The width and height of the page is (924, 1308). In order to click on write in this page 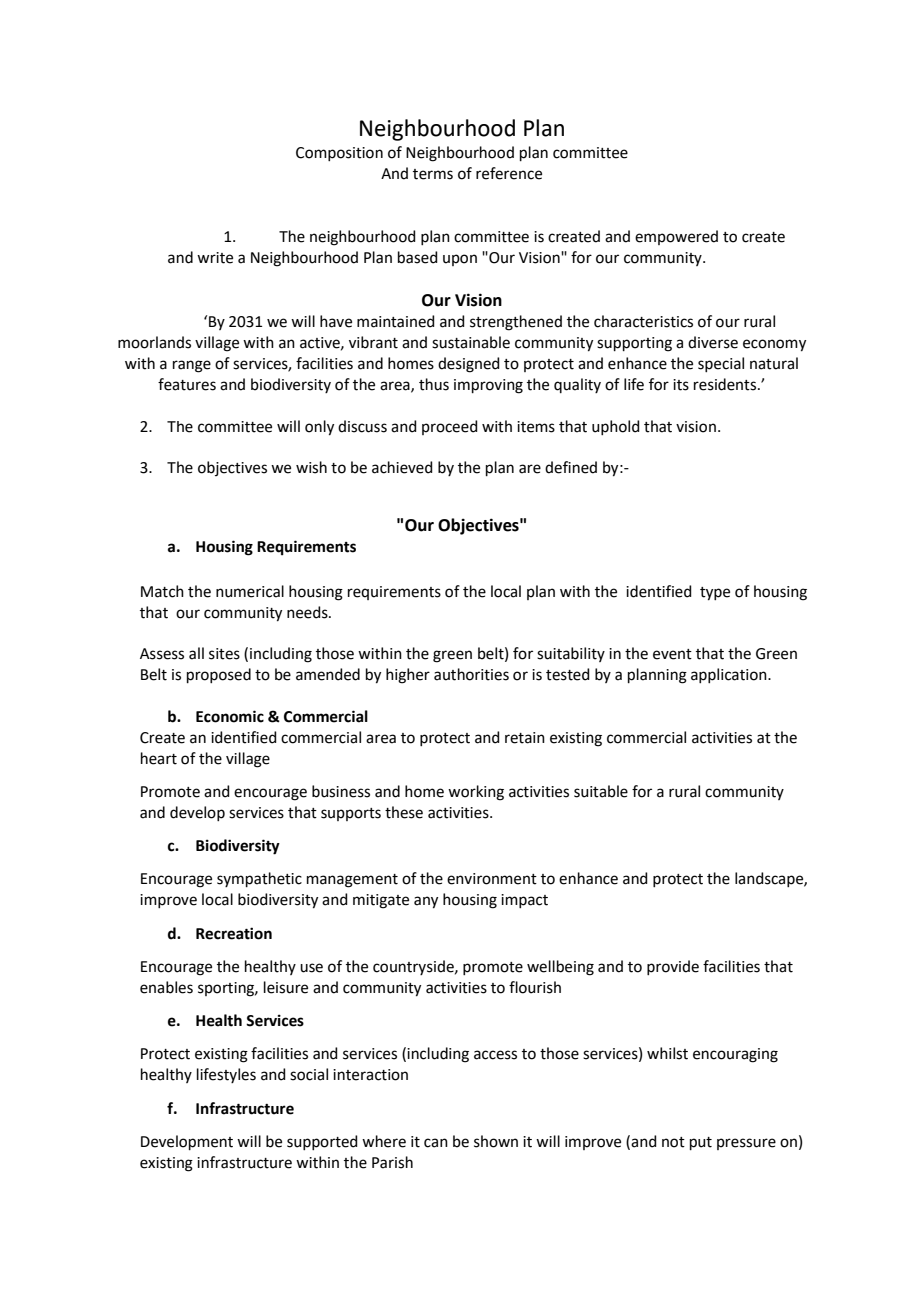, I will do `click(215, 258)`.
